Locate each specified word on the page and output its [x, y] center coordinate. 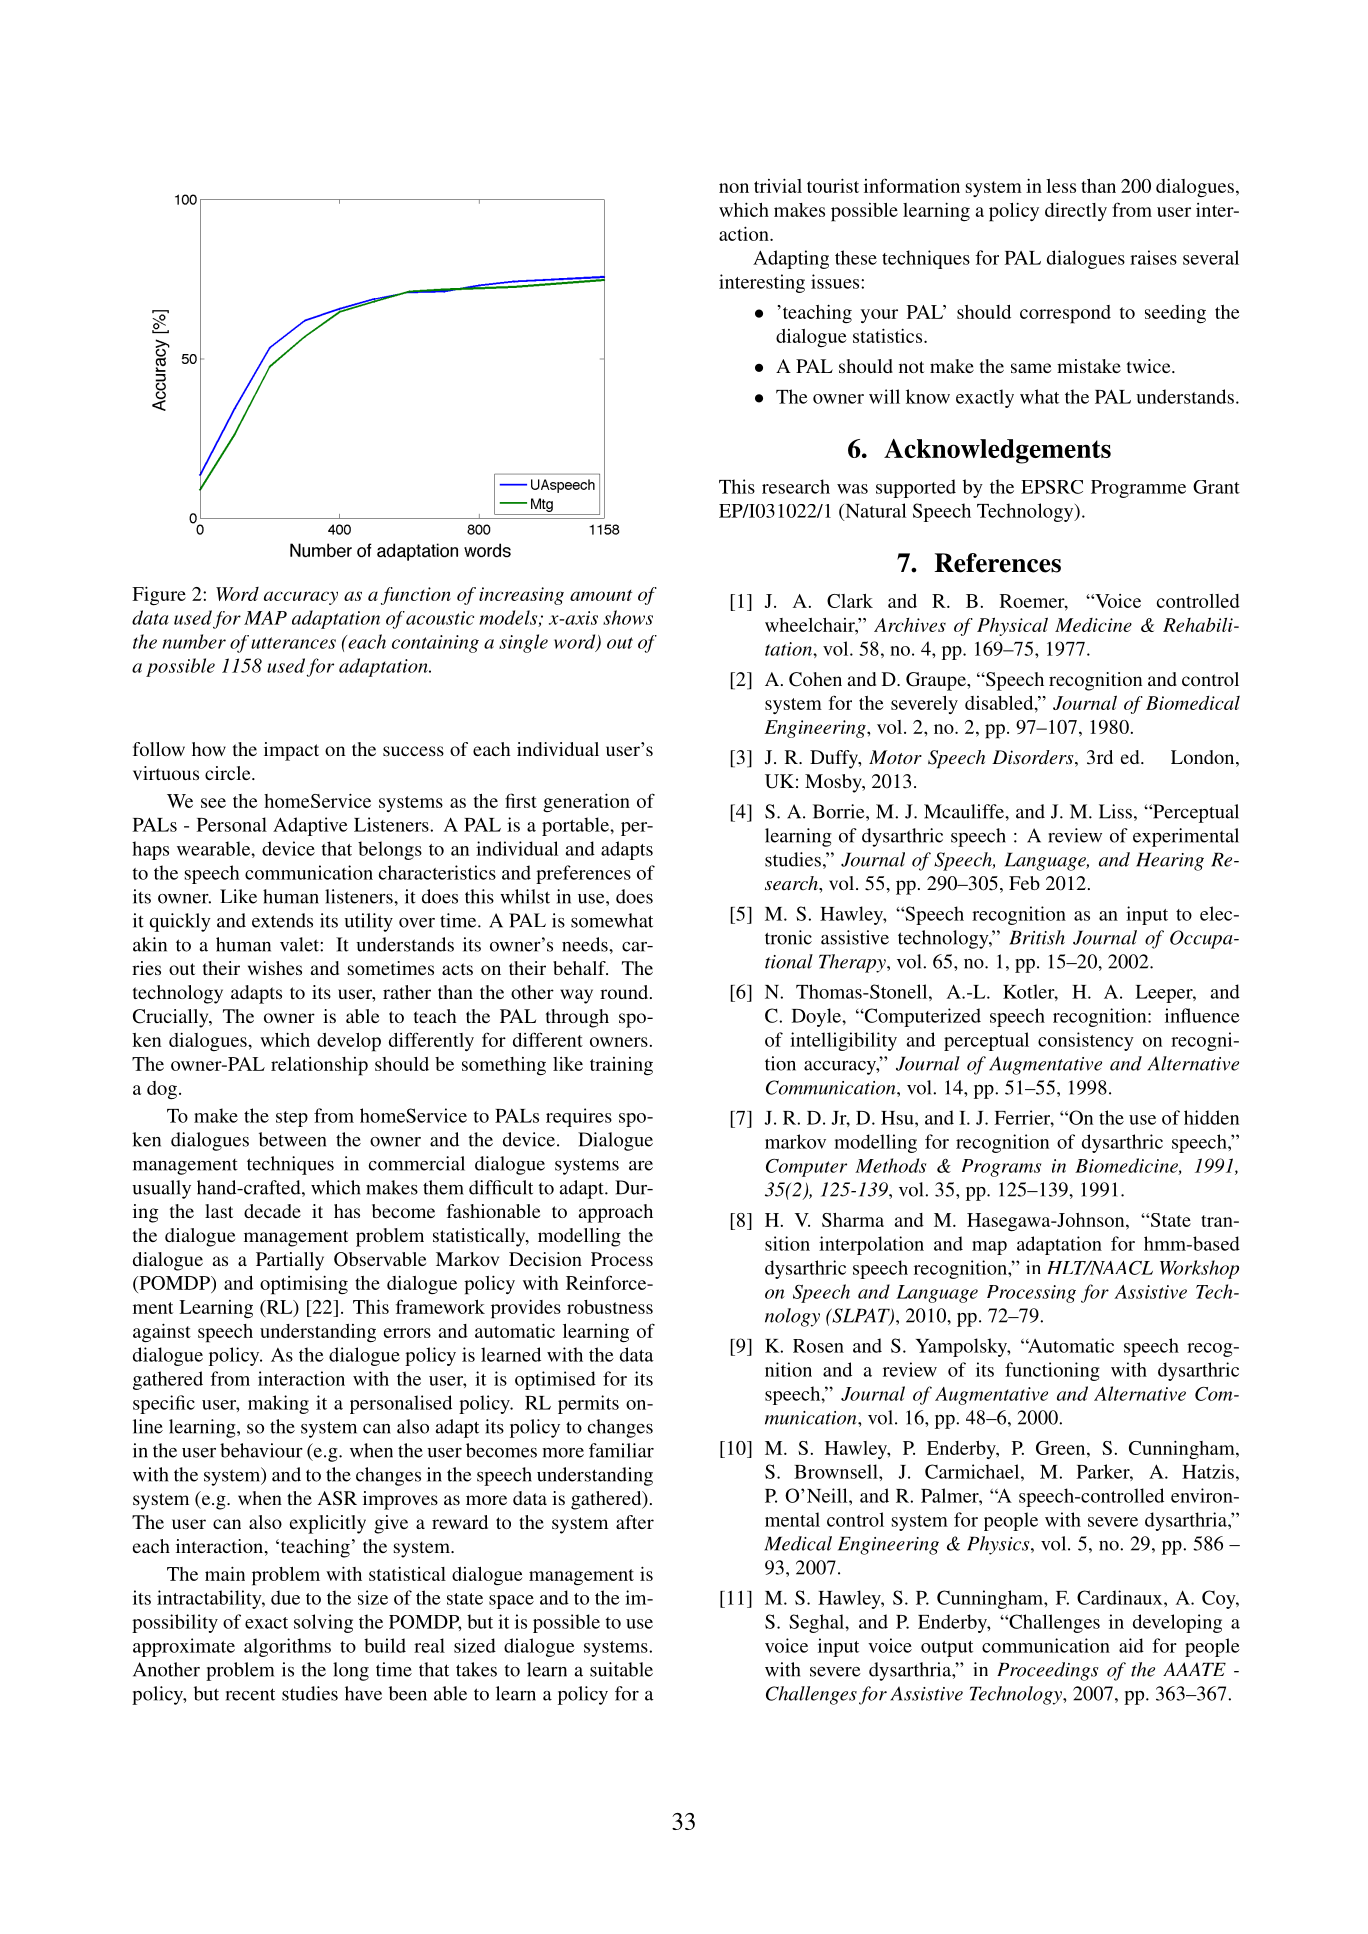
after [635, 1522]
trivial [778, 185]
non [734, 188]
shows [628, 617]
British [1037, 937]
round [625, 992]
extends [282, 920]
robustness [610, 1307]
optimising [304, 1285]
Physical [1012, 626]
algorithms [287, 1647]
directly [1076, 211]
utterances [293, 643]
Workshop [1199, 1269]
